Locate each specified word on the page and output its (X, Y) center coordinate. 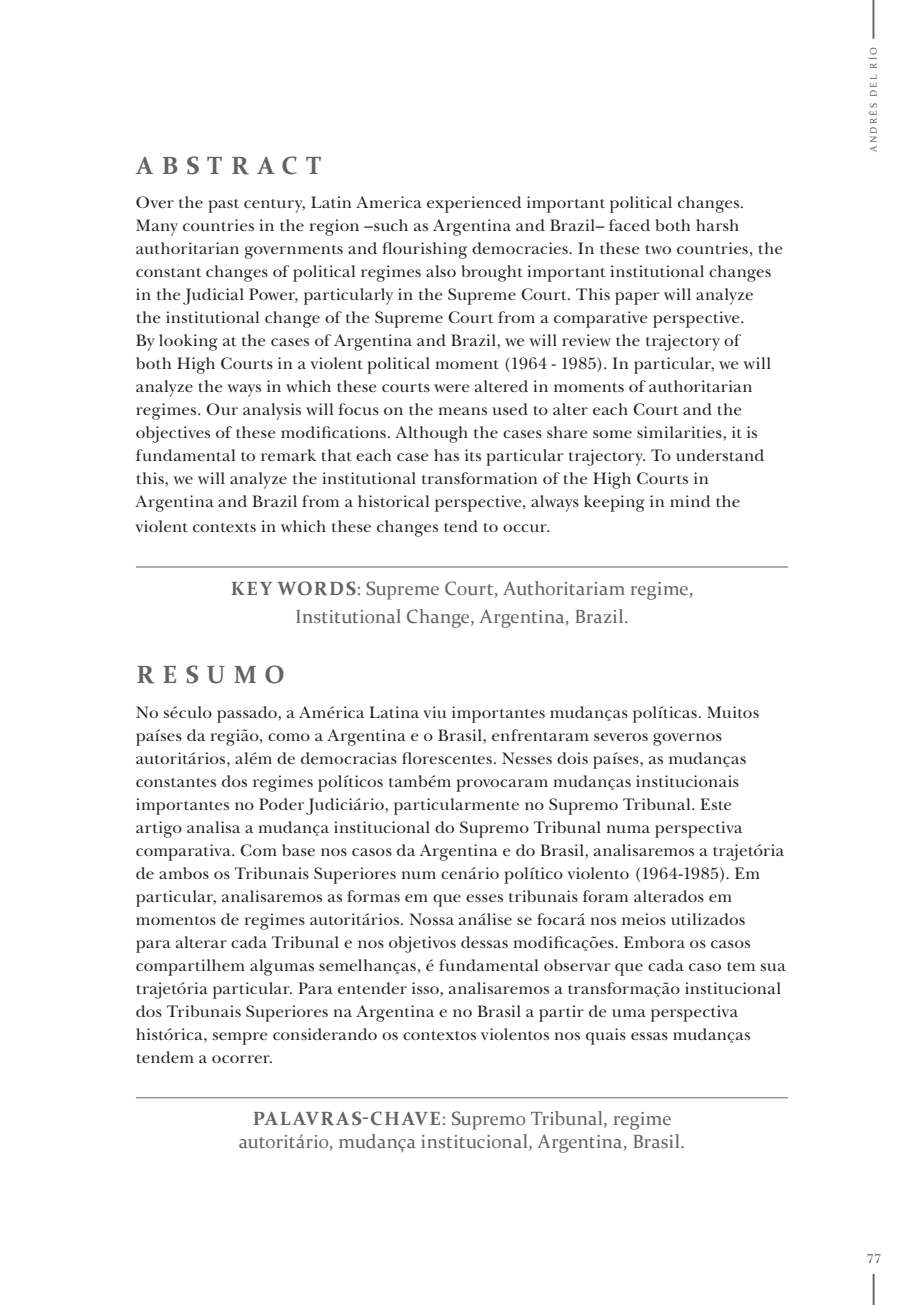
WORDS (316, 588)
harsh (717, 225)
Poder (281, 804)
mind (690, 501)
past (223, 206)
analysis (272, 411)
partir (561, 1013)
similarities (680, 433)
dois (572, 758)
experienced (474, 204)
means (463, 411)
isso (426, 989)
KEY (251, 588)
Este (715, 804)
